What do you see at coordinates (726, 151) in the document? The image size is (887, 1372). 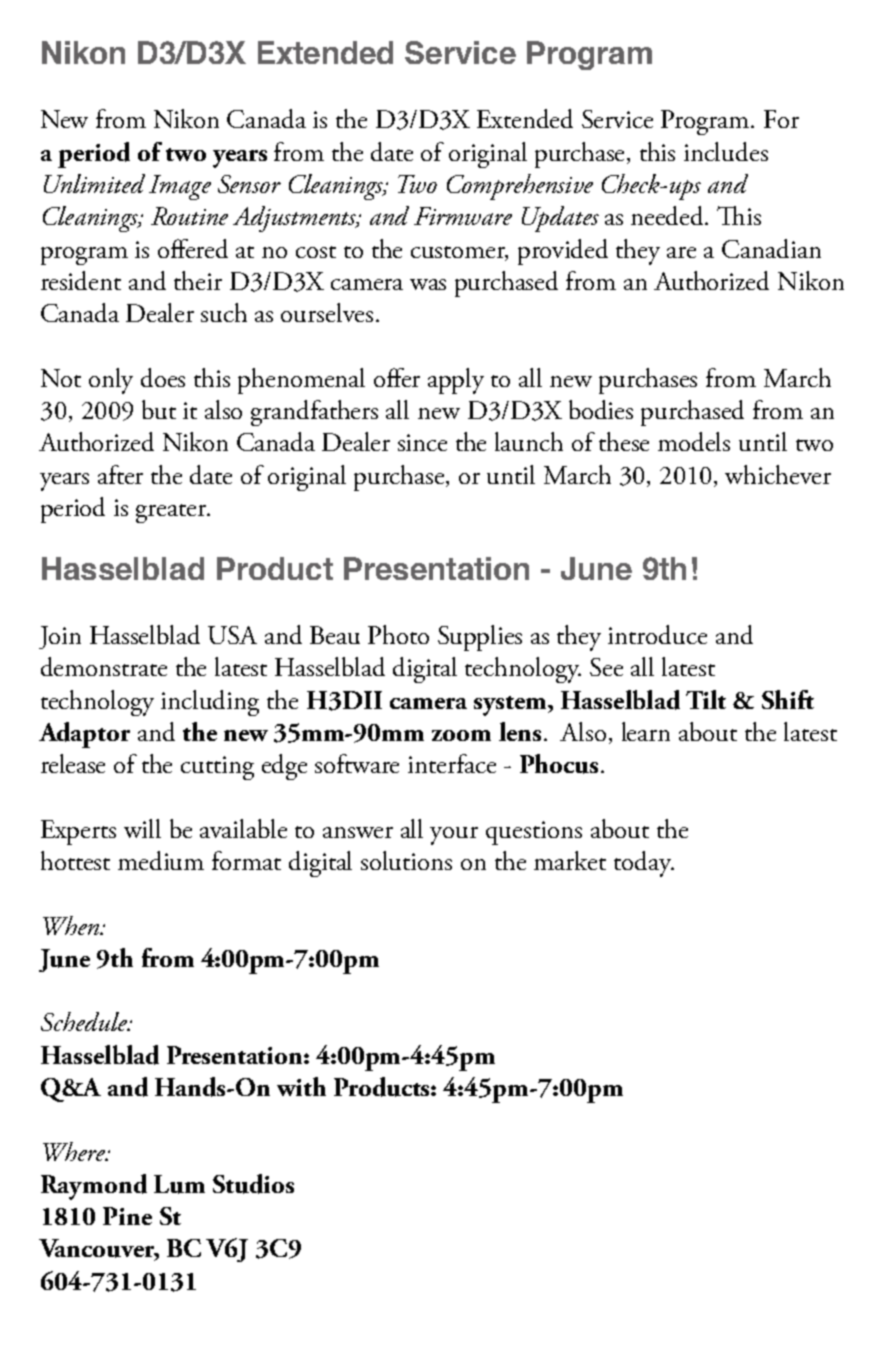 I see `includes` at bounding box center [726, 151].
